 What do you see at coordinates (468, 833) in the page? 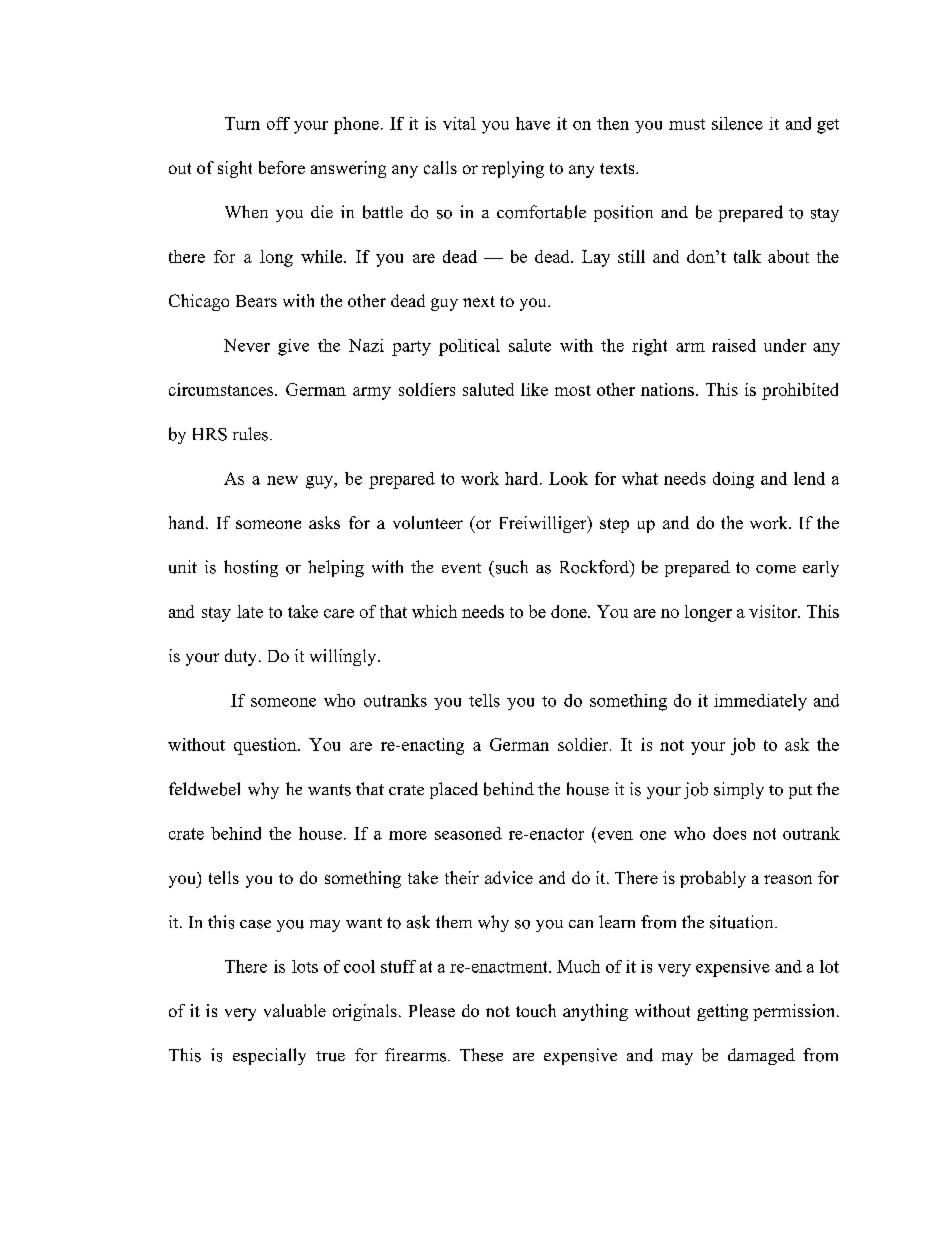
I see `seasoned` at bounding box center [468, 833].
